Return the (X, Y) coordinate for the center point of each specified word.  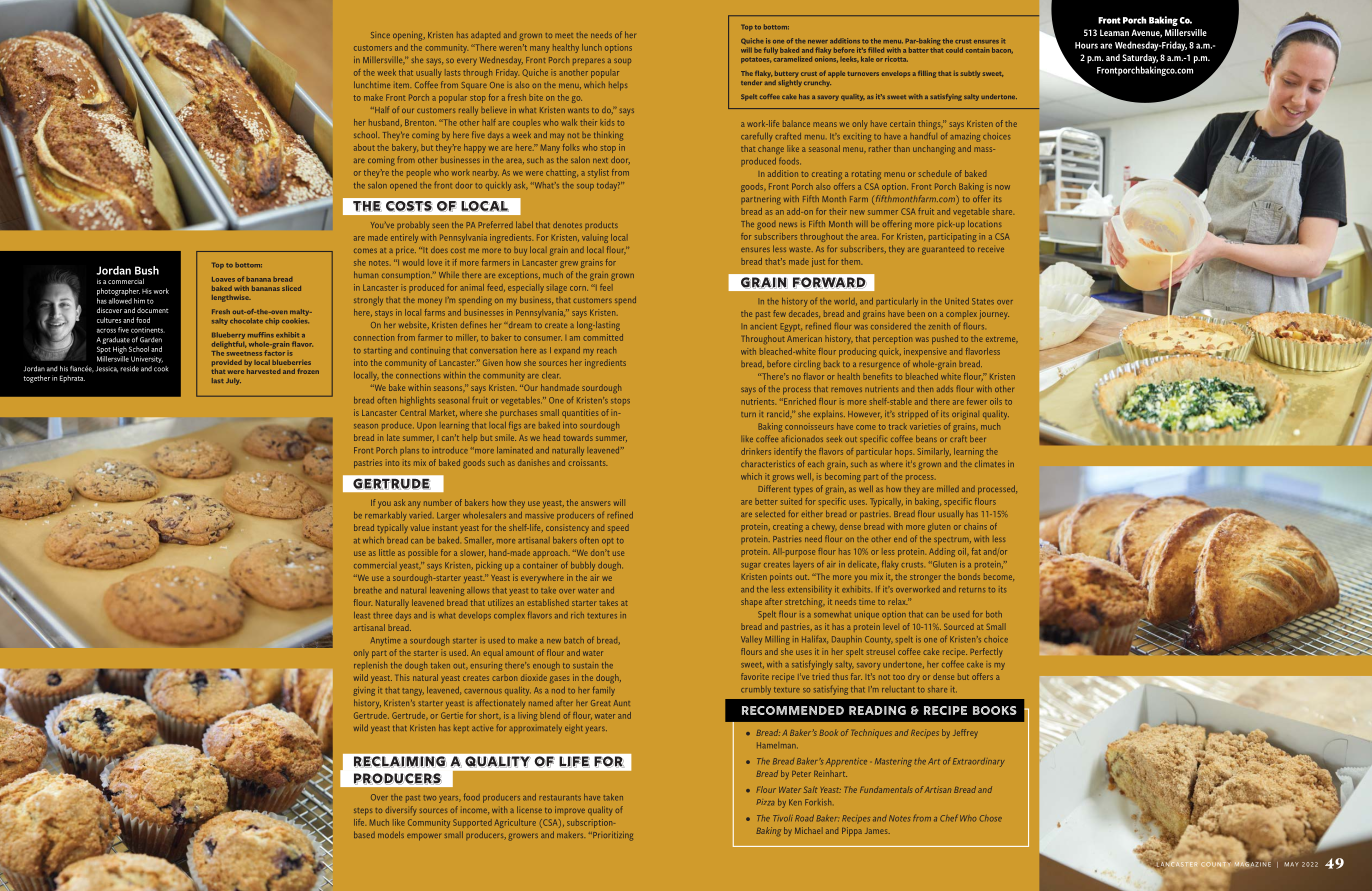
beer (977, 438)
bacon (1002, 50)
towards (578, 437)
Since (380, 35)
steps (363, 812)
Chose (991, 818)
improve (570, 810)
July (233, 381)
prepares (589, 61)
